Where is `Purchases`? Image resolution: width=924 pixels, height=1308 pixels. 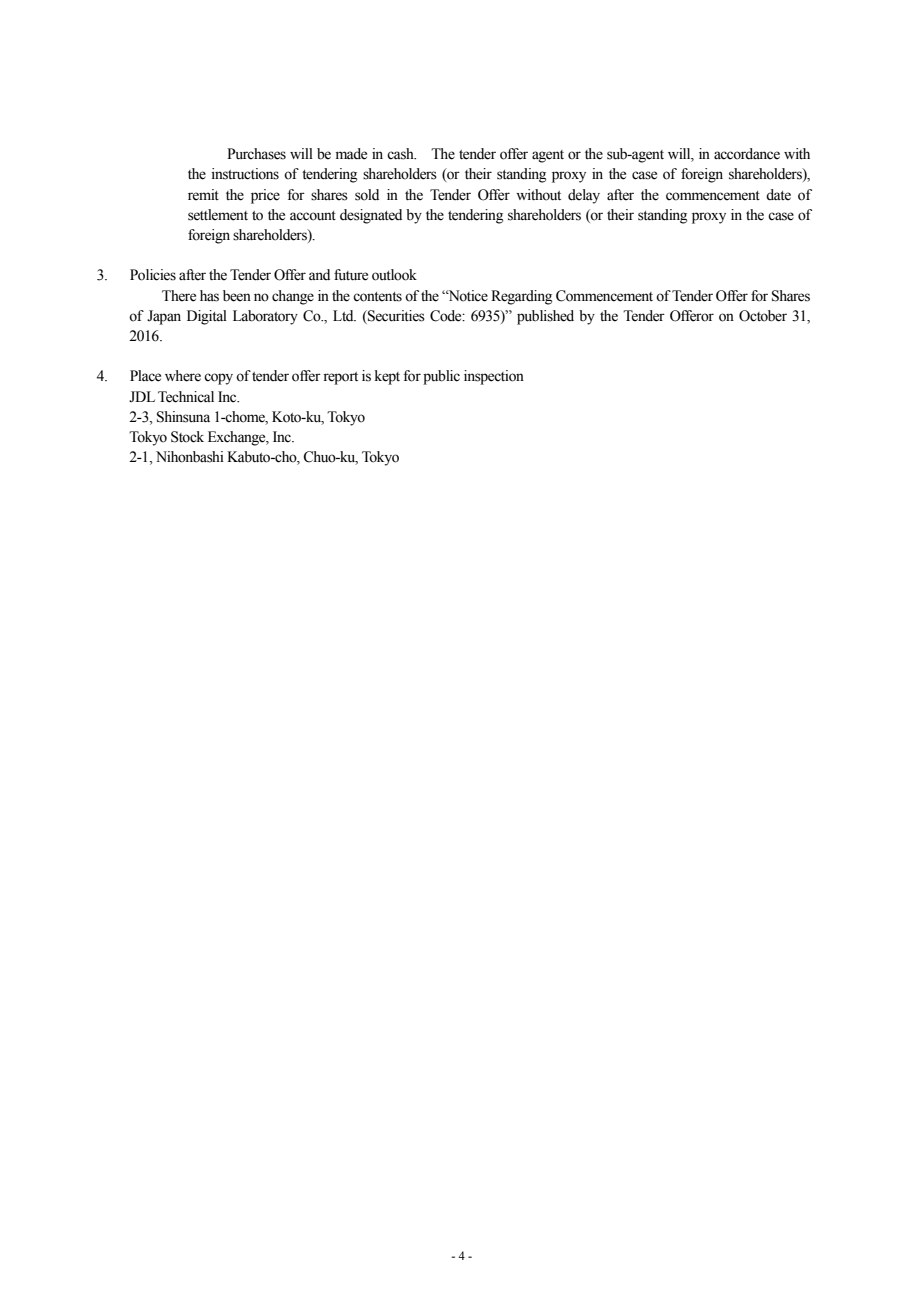 Purchases is located at coordinates (256, 154).
